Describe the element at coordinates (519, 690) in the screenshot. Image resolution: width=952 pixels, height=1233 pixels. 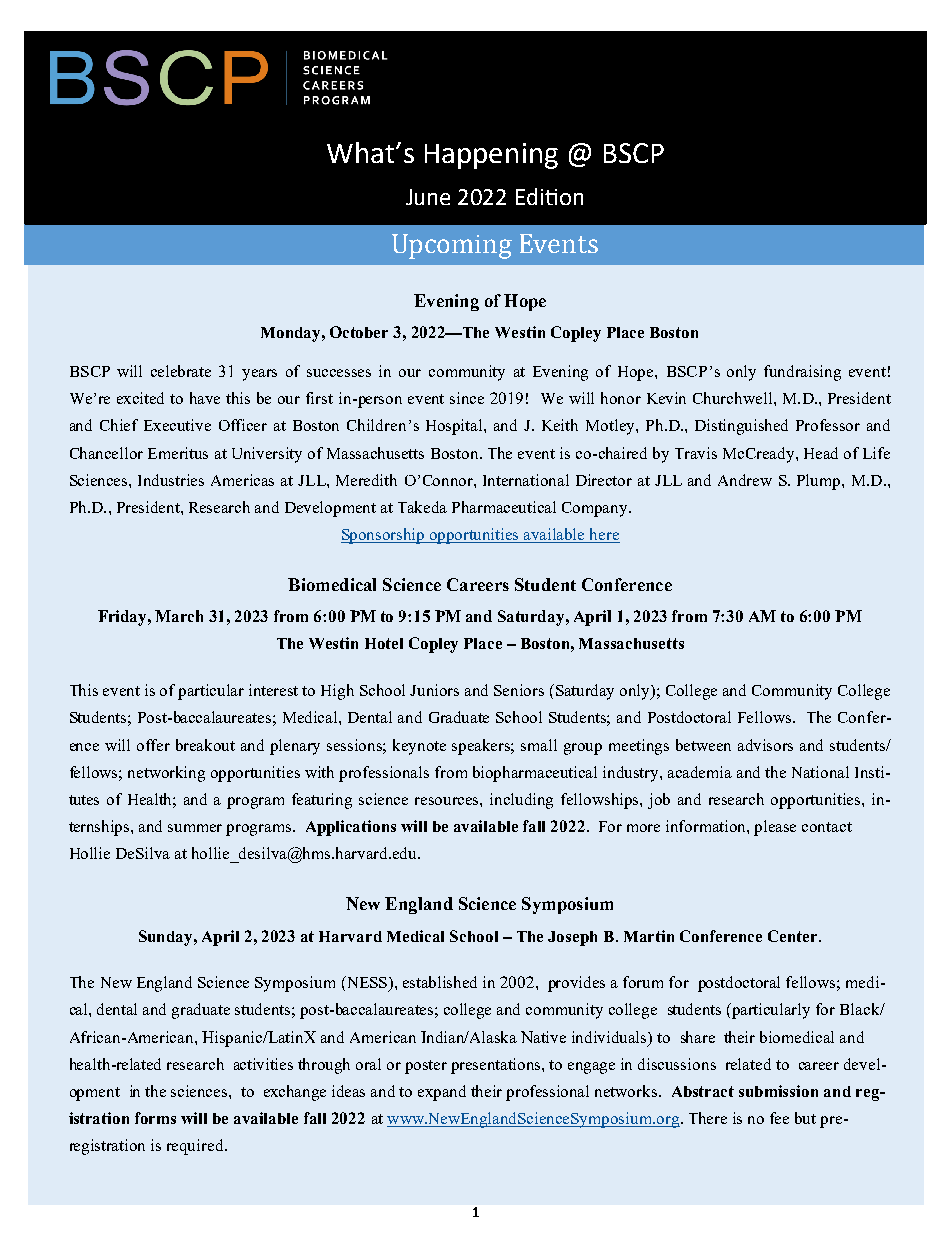
I see `Seniors` at that location.
